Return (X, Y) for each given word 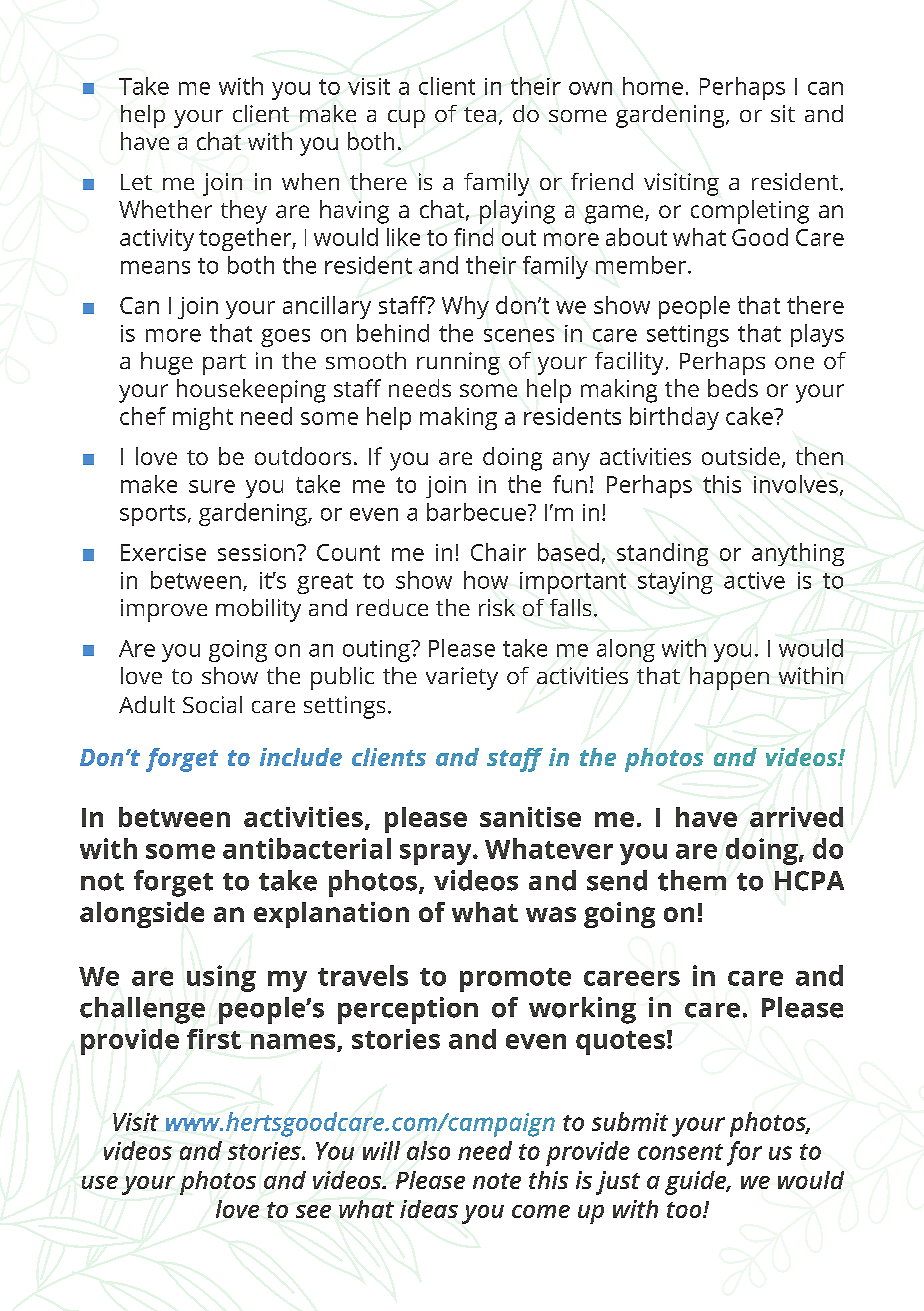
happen (729, 678)
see (313, 1211)
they (244, 212)
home (653, 86)
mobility (258, 610)
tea (480, 114)
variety (462, 678)
